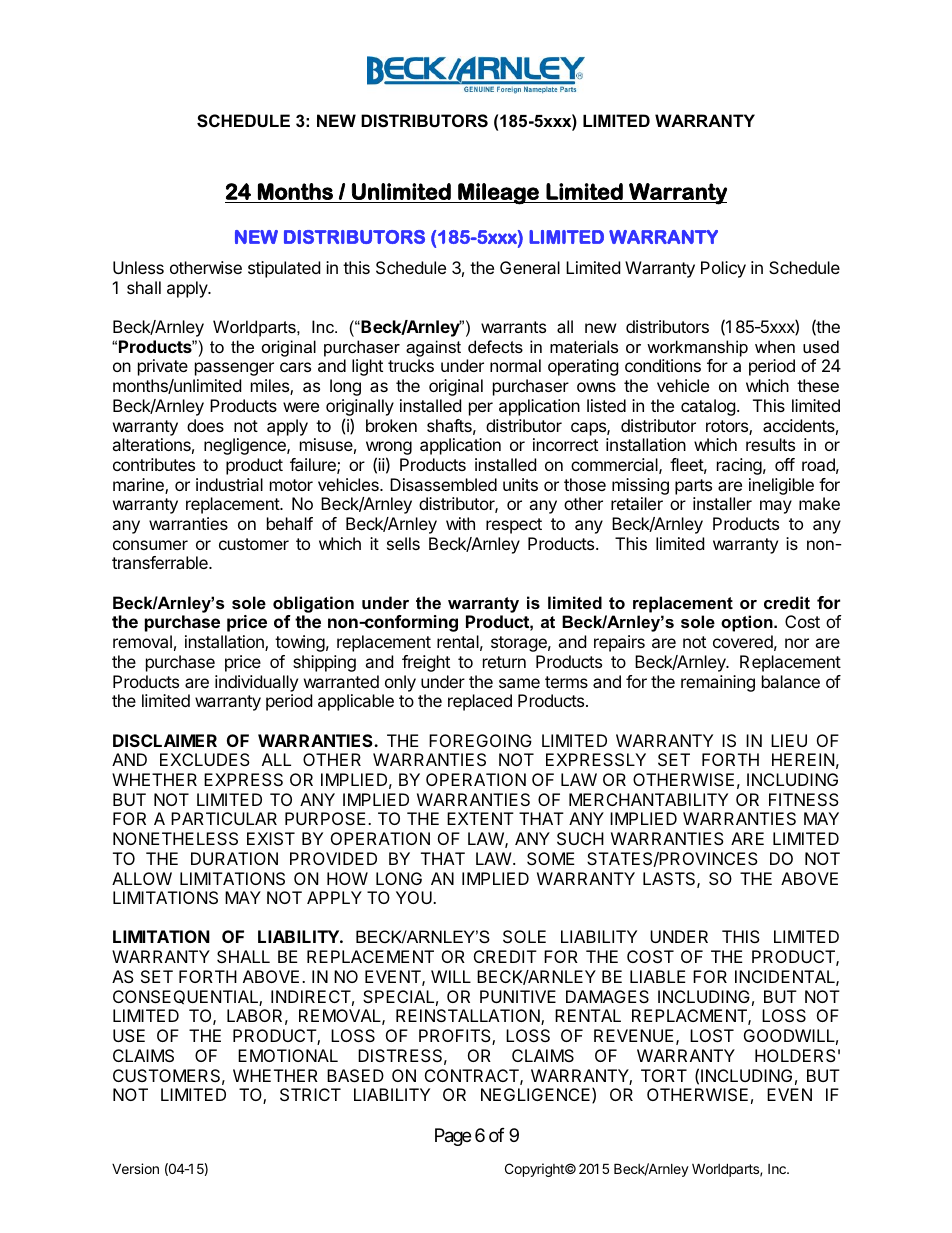 The height and width of the screenshot is (1233, 952). I want to click on Disassembled, so click(443, 484).
